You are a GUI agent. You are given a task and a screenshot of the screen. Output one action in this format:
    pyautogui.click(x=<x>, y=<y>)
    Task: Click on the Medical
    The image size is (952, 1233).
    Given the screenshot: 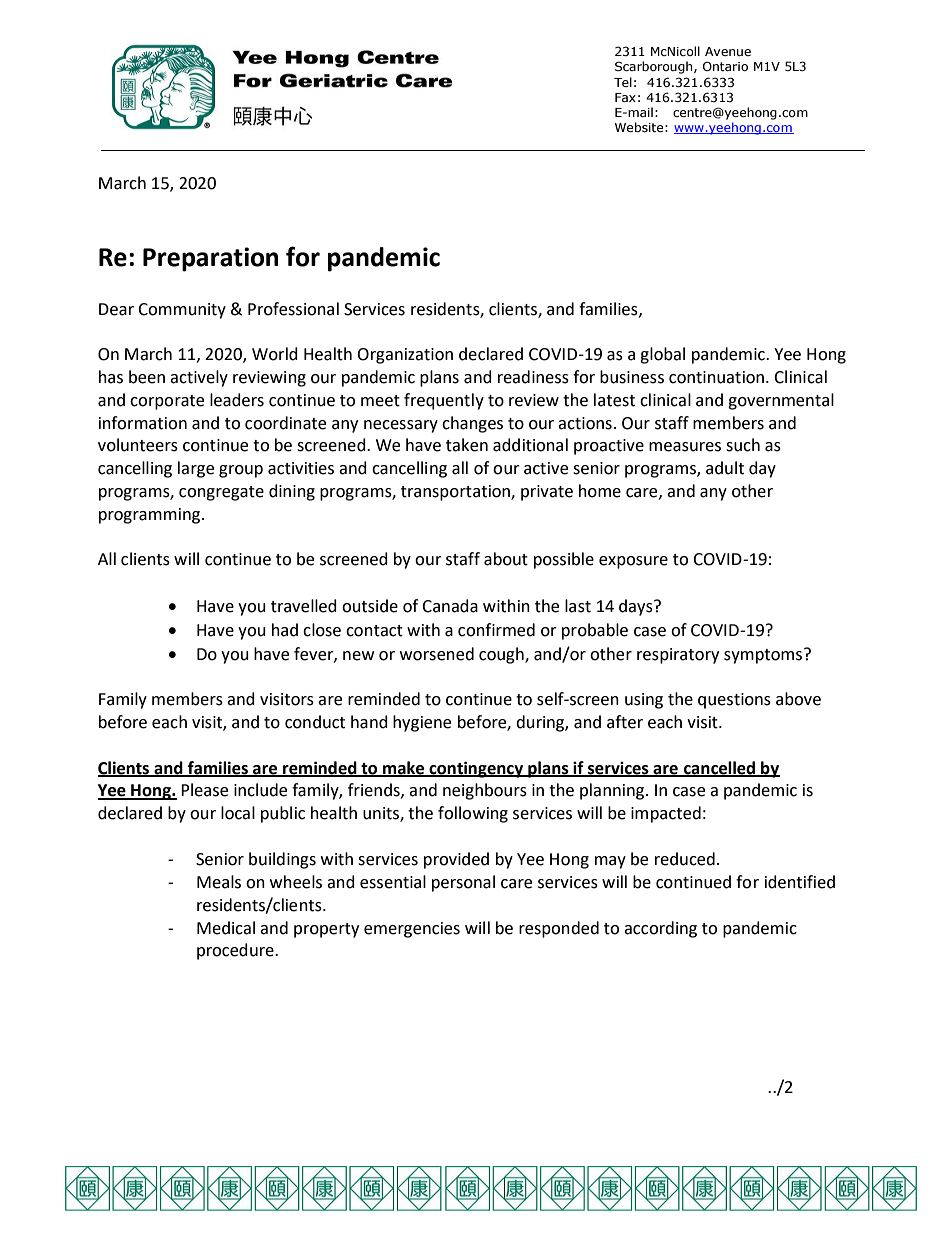 What is the action you would take?
    pyautogui.click(x=226, y=928)
